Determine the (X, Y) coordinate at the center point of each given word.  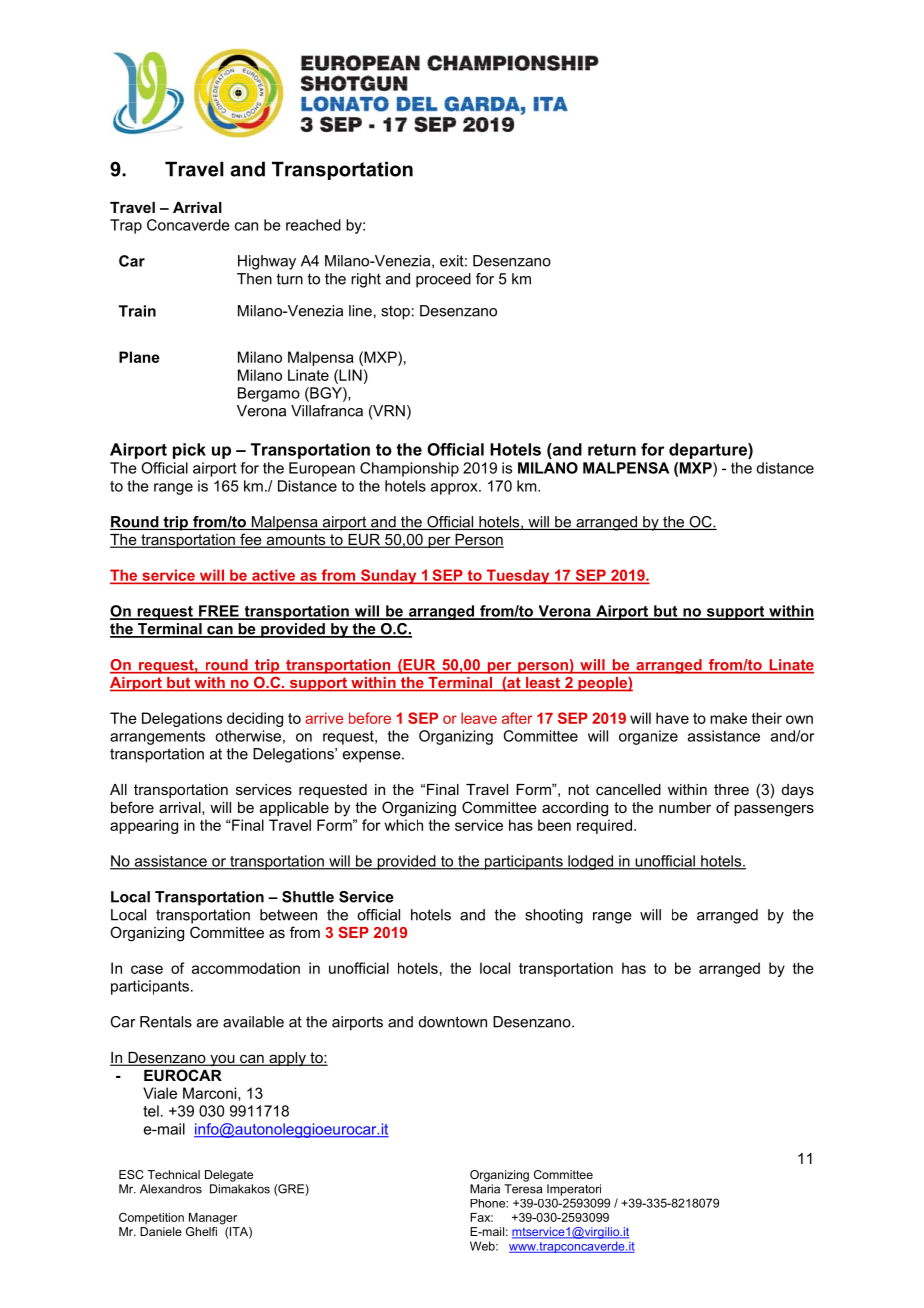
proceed (443, 280)
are (207, 1023)
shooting (554, 916)
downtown (453, 1022)
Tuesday (518, 576)
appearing (144, 826)
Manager (213, 1219)
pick (189, 451)
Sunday (388, 576)
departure (709, 451)
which (403, 825)
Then (254, 279)
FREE (219, 612)
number (685, 807)
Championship (409, 469)
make (728, 718)
